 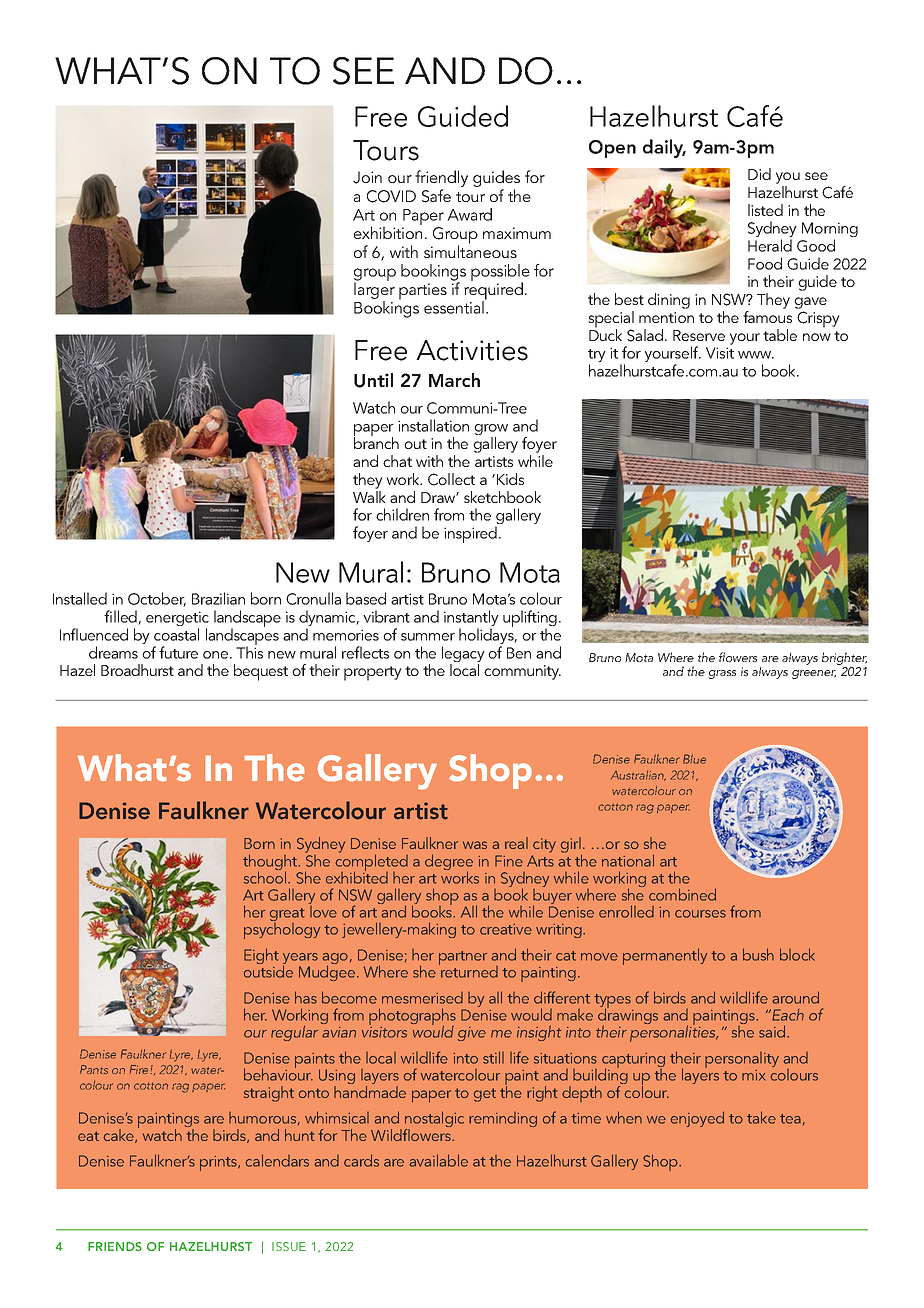 What do you see at coordinates (449, 863) in the screenshot?
I see `degree` at bounding box center [449, 863].
